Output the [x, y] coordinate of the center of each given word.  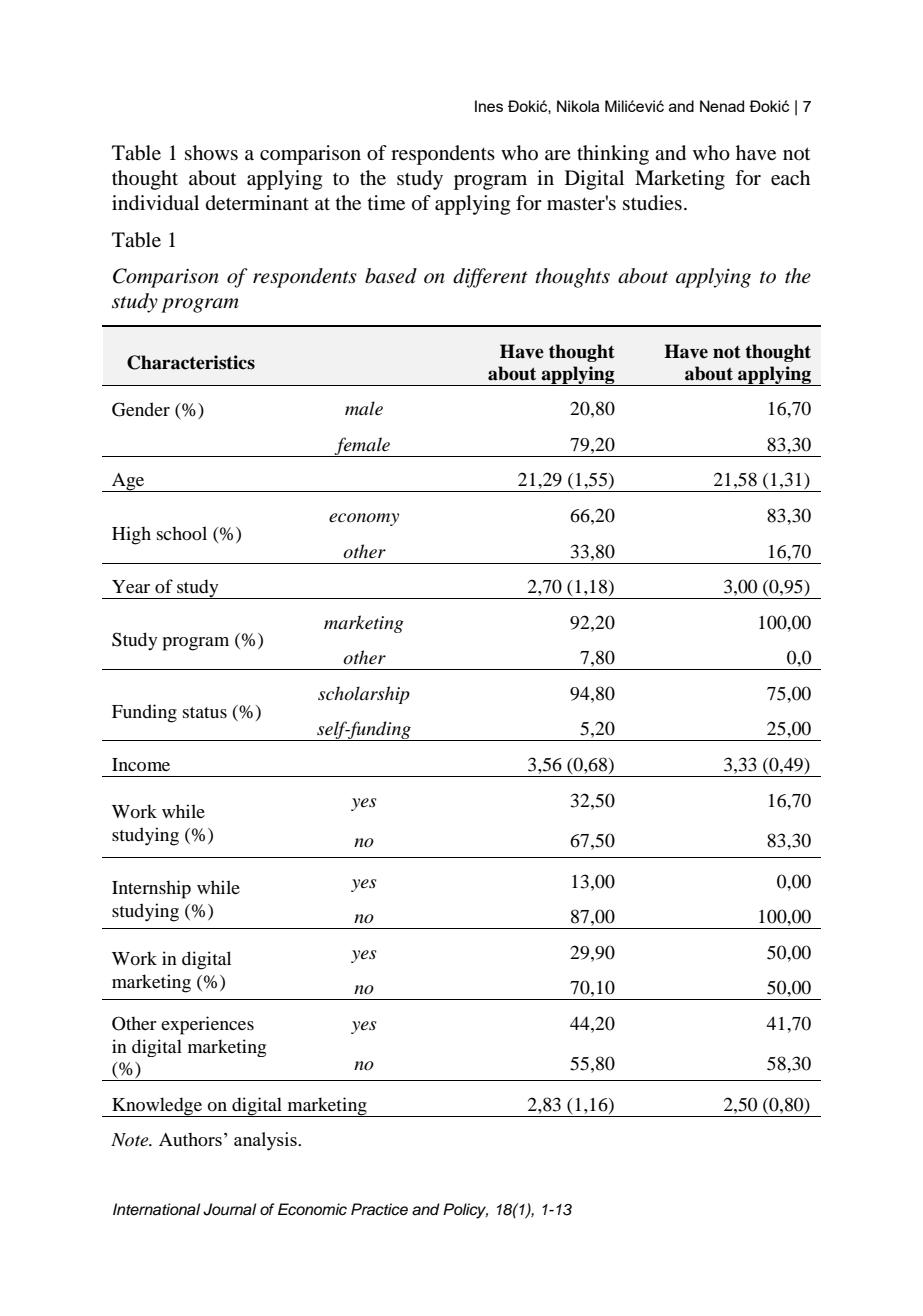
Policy [465, 1211]
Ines [489, 106]
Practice [379, 1209]
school [182, 533]
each [790, 177]
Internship [151, 889]
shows [211, 153]
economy [364, 519]
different [490, 278]
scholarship [364, 695]
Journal [229, 1209]
